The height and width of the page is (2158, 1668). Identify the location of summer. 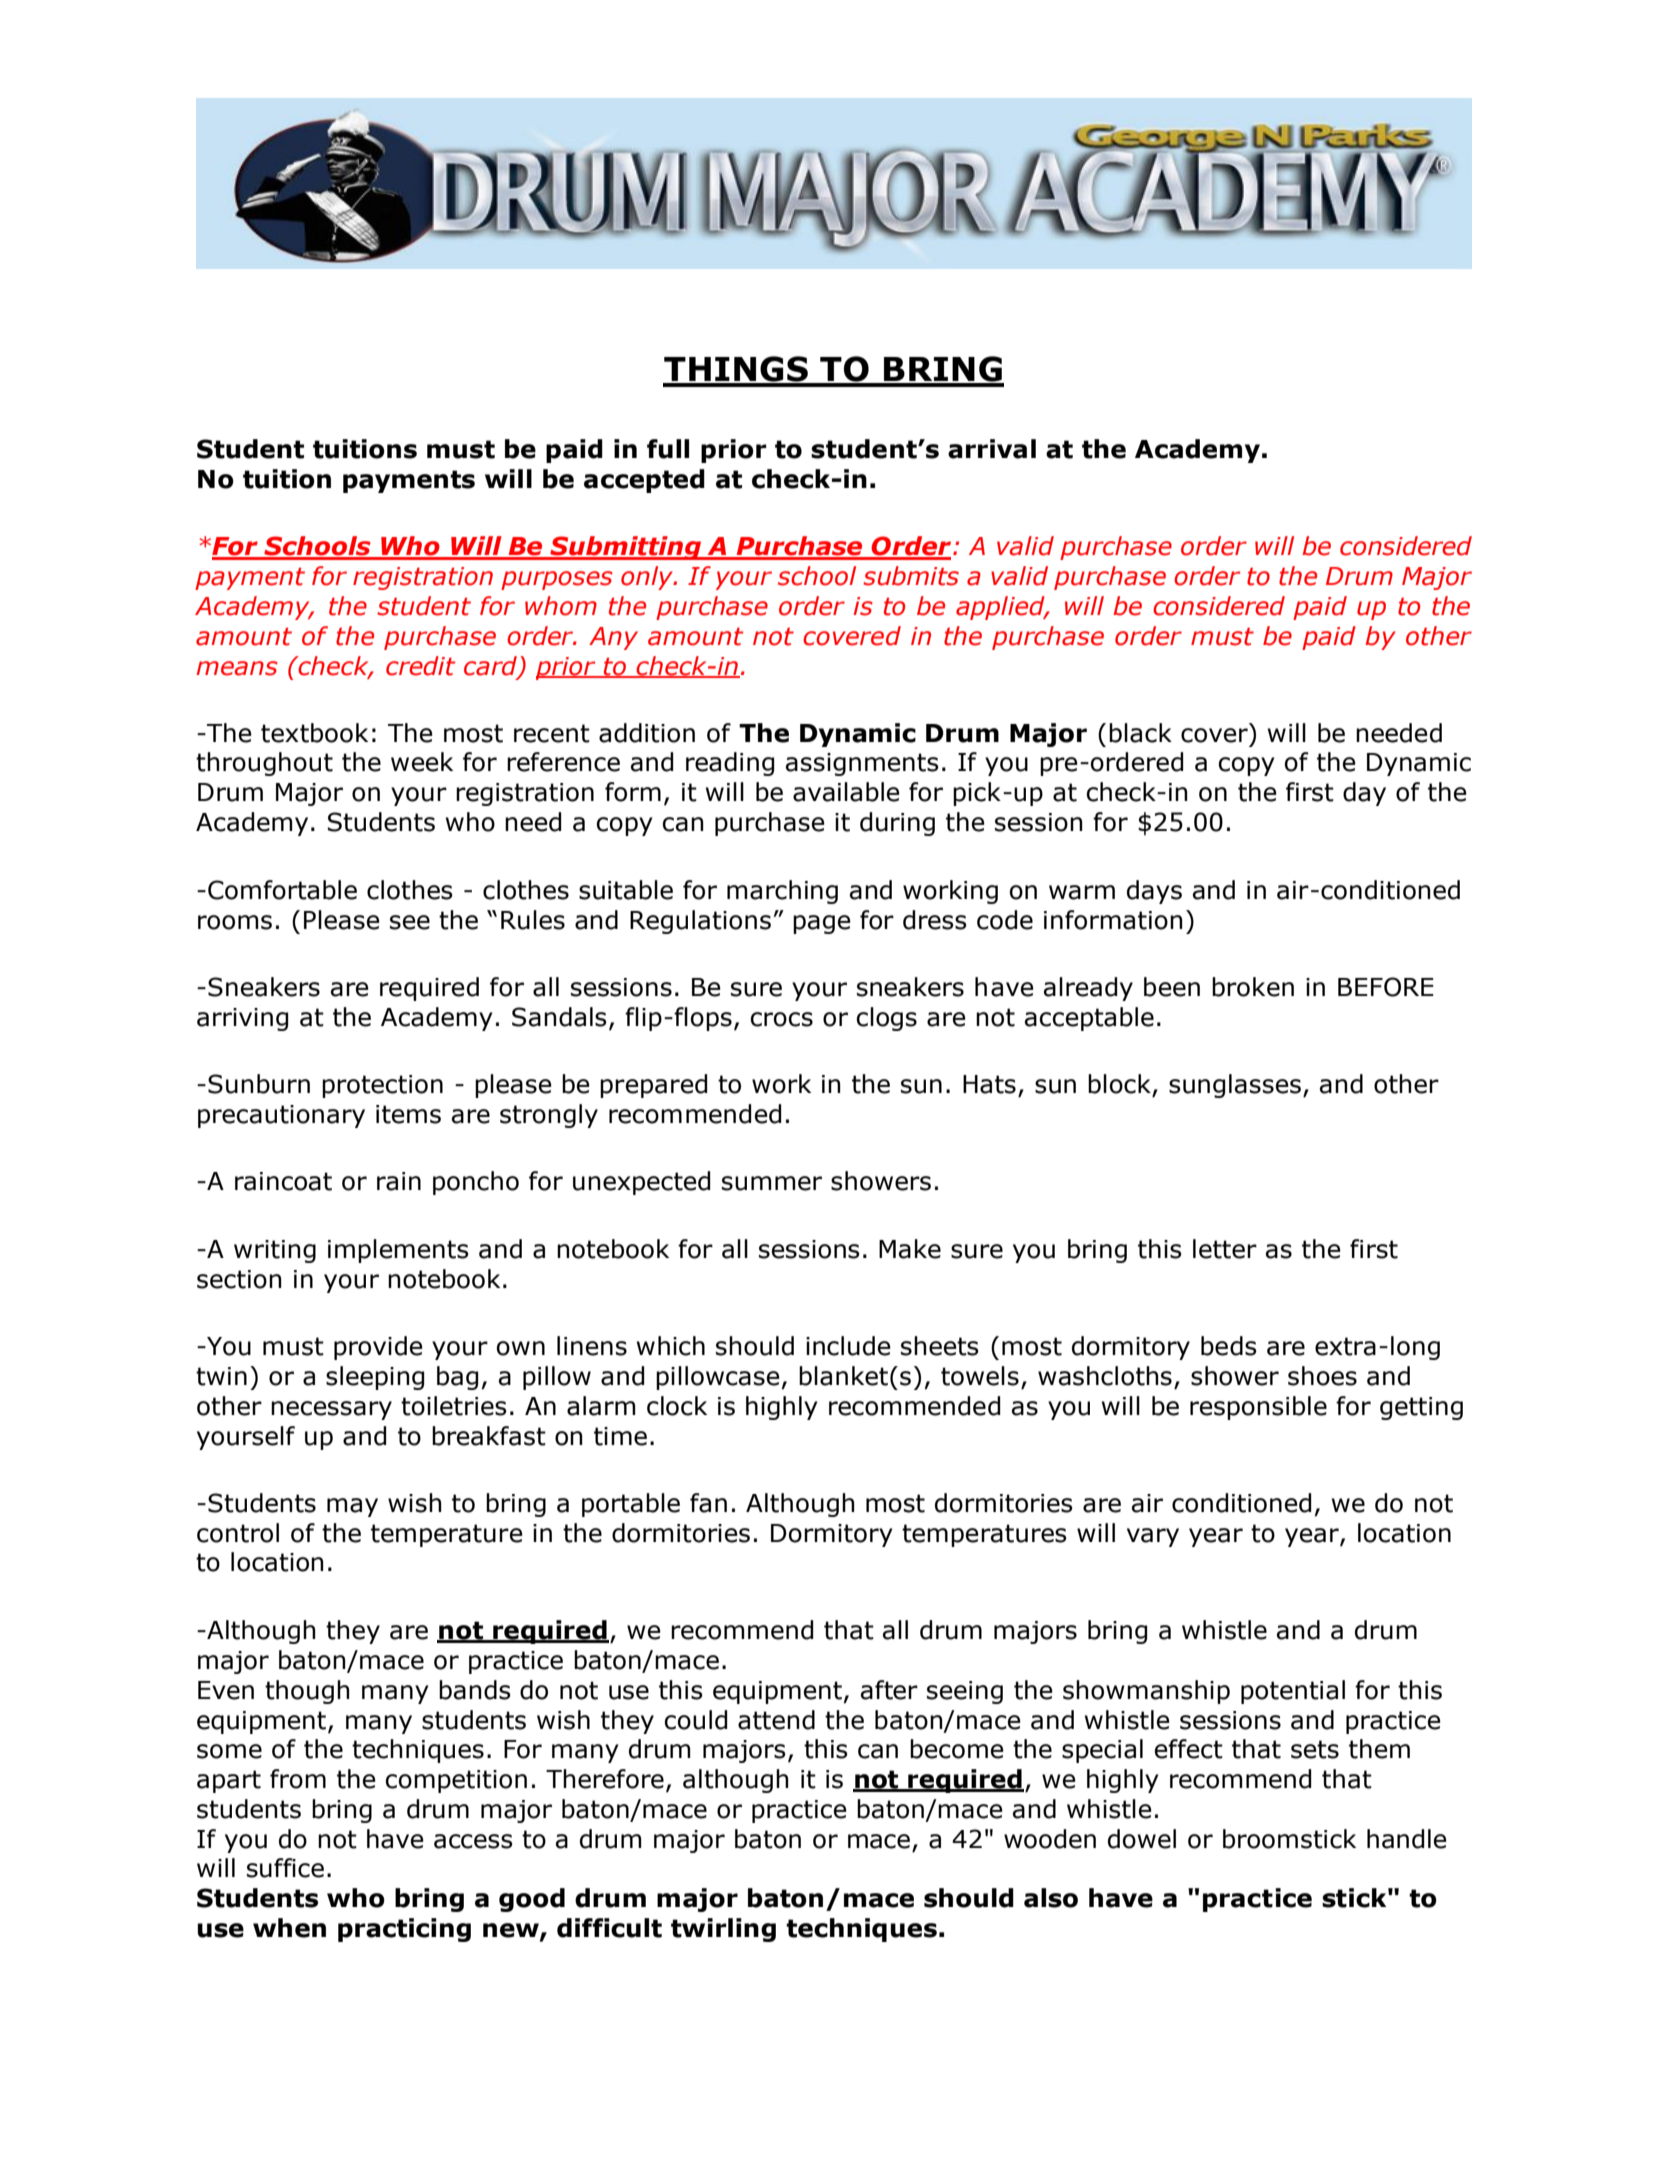
(772, 1183).
